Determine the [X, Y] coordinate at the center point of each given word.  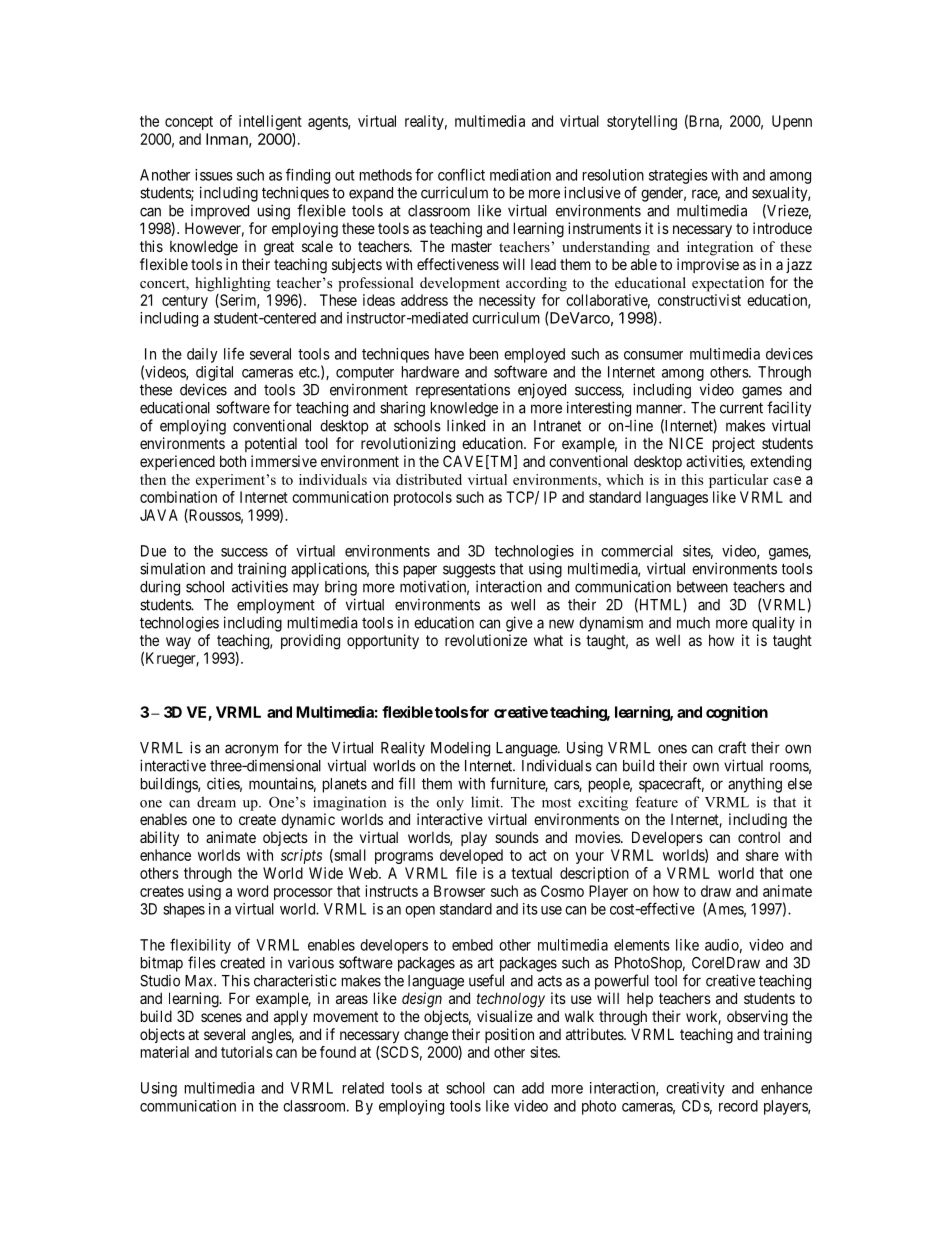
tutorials [247, 1052]
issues [214, 175]
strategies [678, 176]
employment [276, 606]
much [693, 623]
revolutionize [486, 640]
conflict [461, 174]
